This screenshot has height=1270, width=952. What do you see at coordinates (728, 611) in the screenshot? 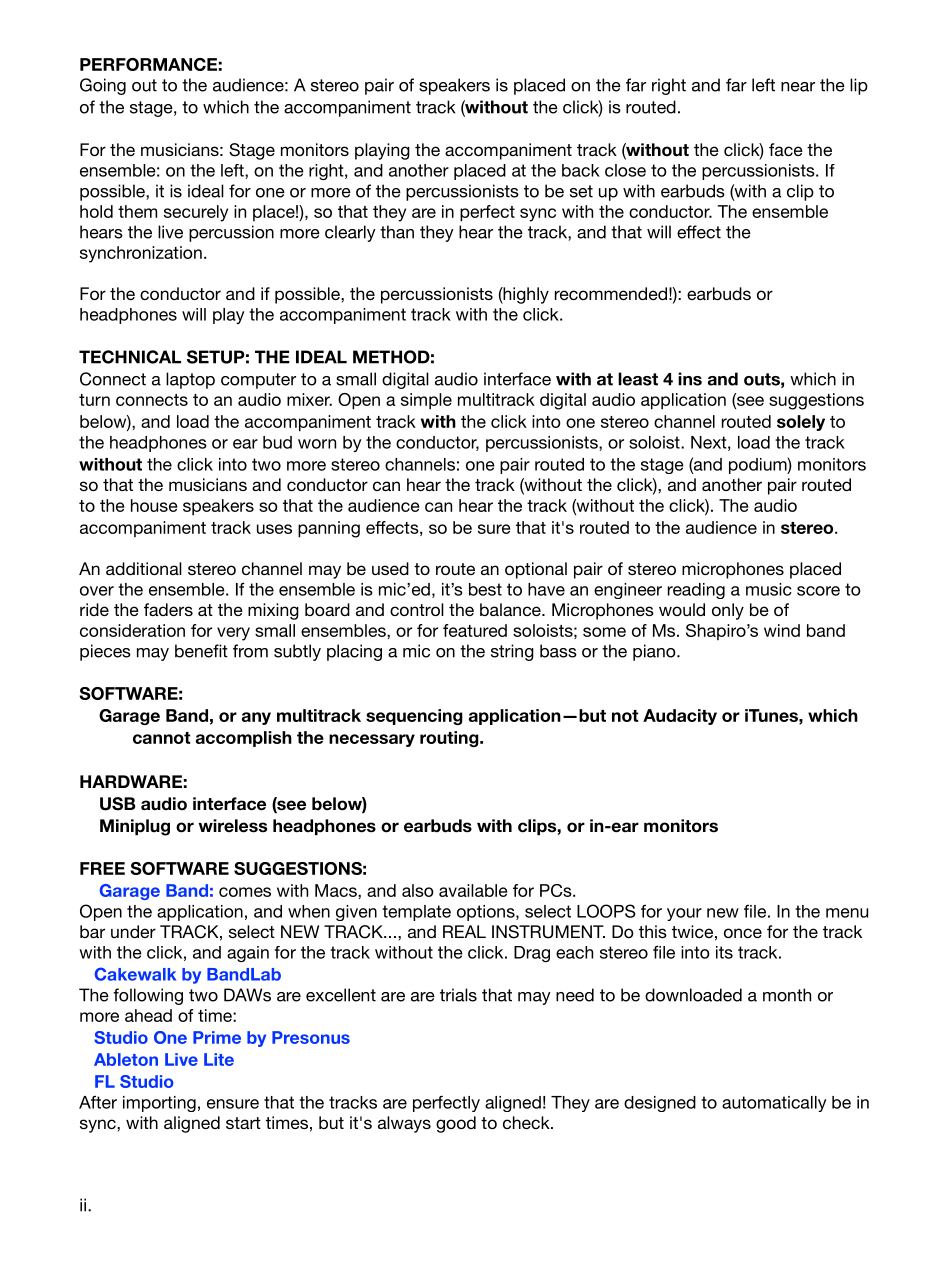
I see `only` at bounding box center [728, 611].
